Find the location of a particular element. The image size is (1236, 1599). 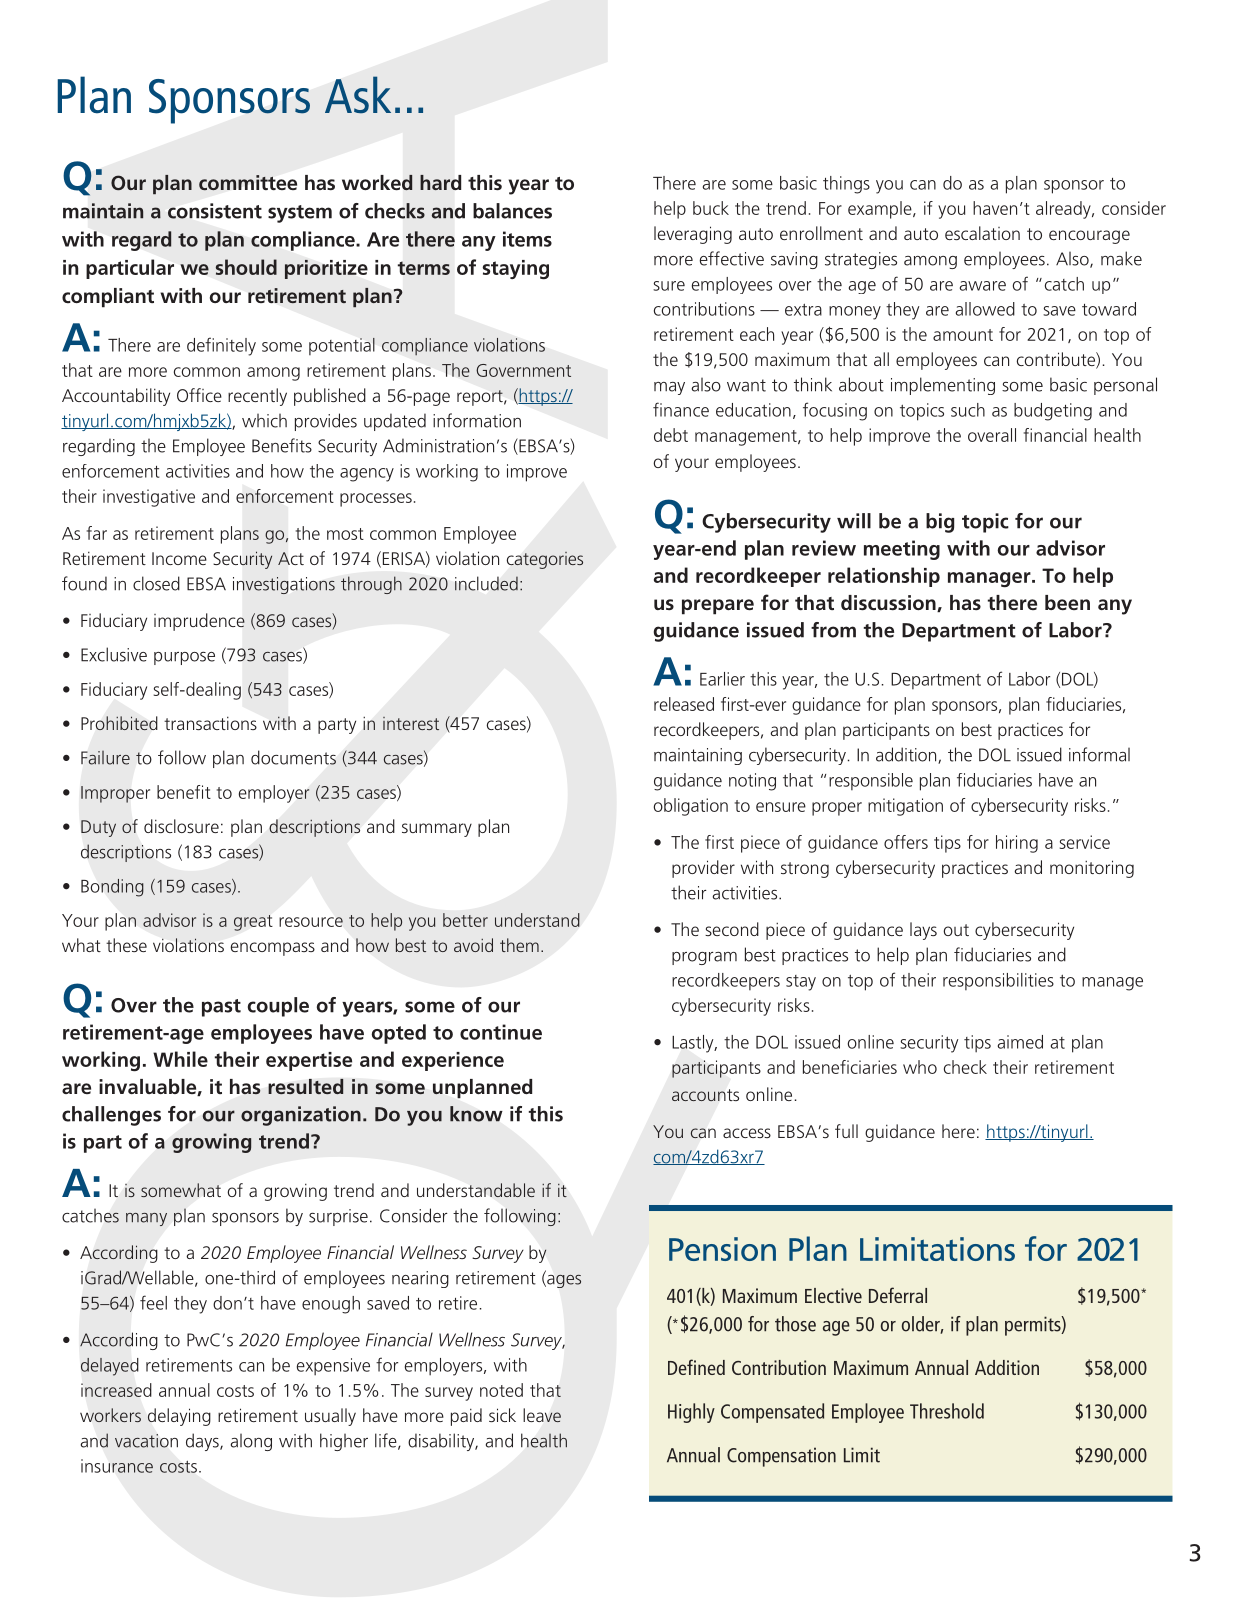

been is located at coordinates (1067, 602).
